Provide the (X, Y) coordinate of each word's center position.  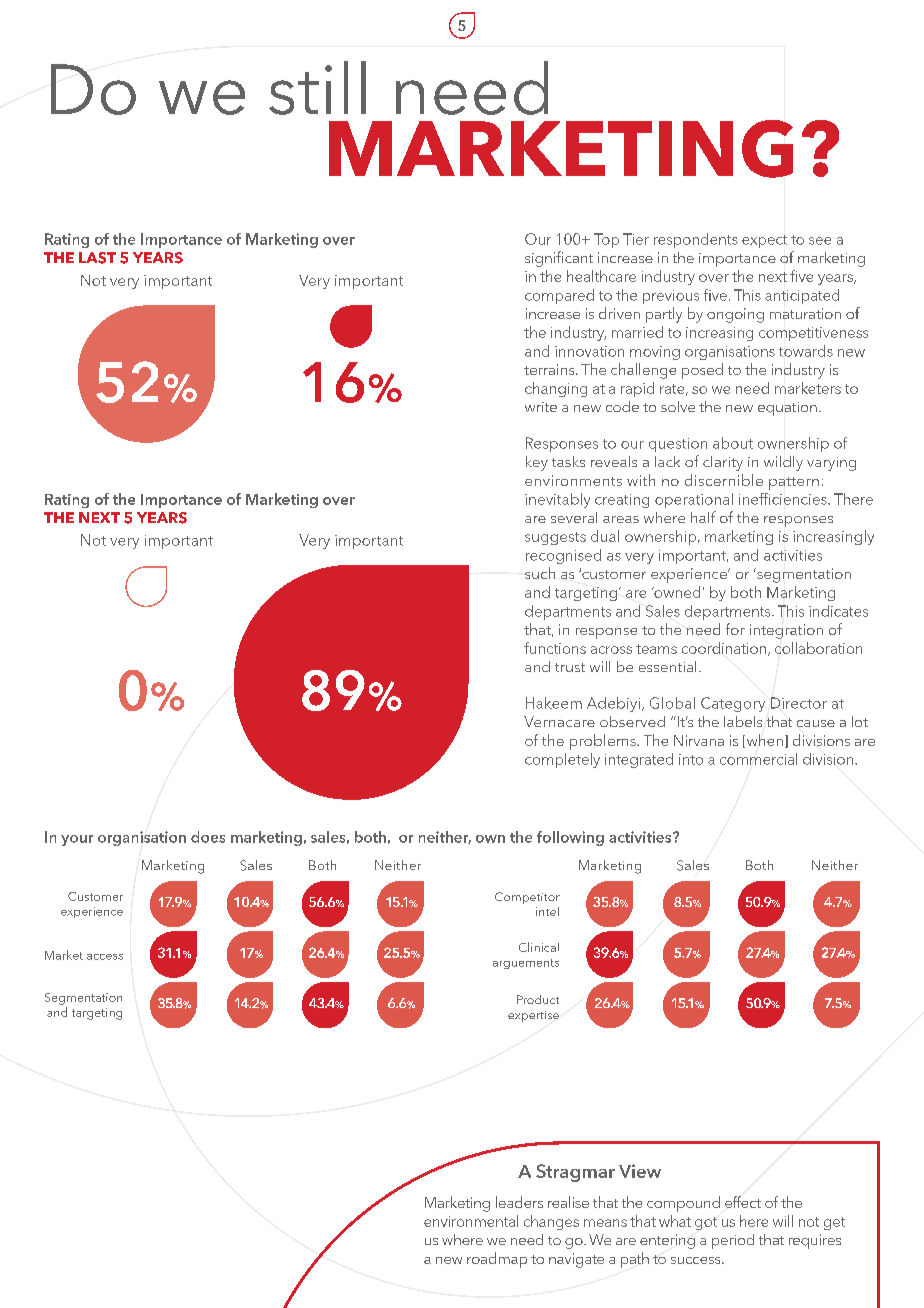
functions (555, 648)
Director (799, 703)
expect (764, 241)
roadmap (497, 1260)
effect (743, 1202)
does (208, 837)
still (317, 88)
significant (559, 259)
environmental (471, 1221)
